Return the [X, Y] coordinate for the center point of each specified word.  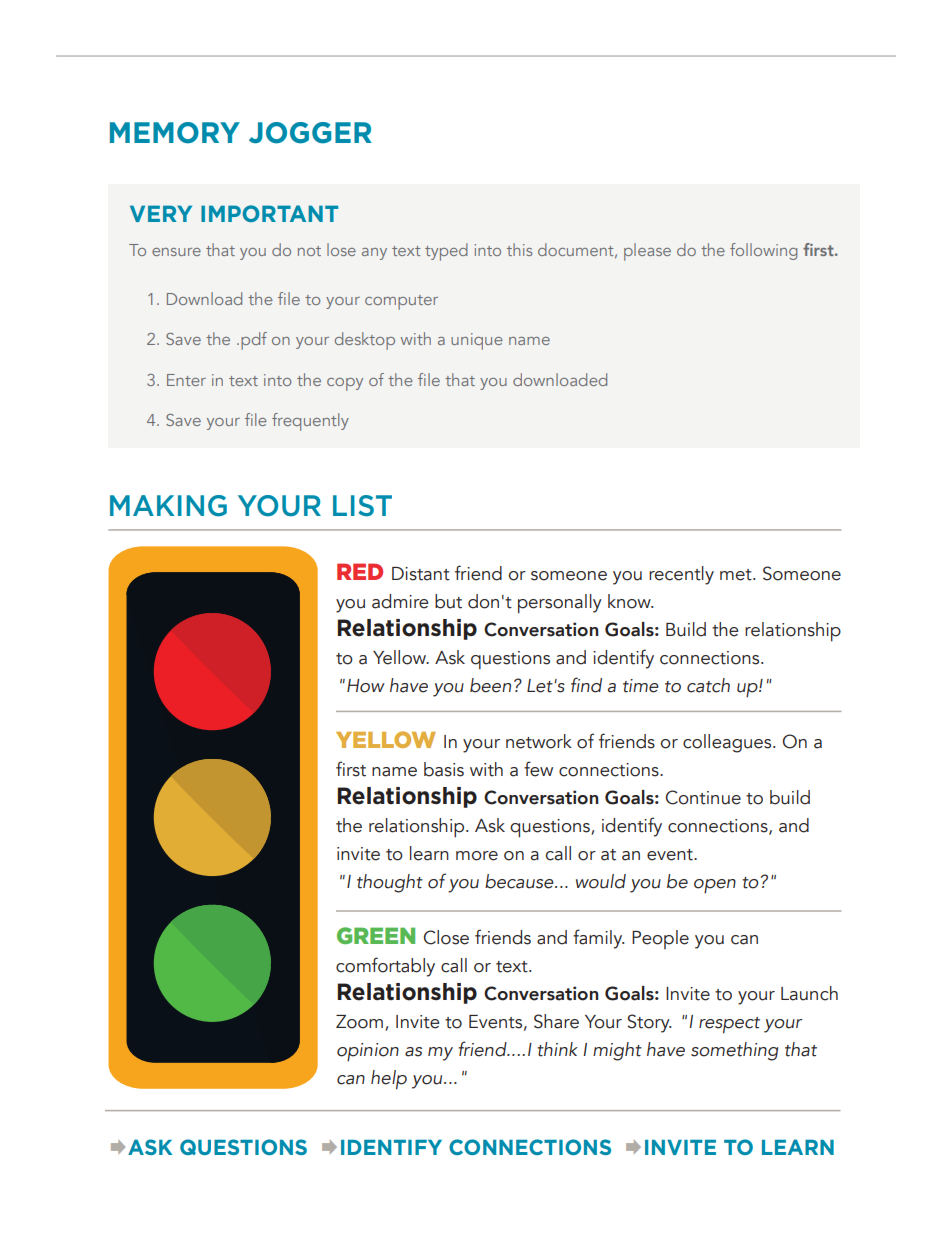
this [519, 249]
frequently [310, 422]
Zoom [359, 1022]
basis [444, 769]
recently [681, 575]
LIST [362, 505]
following [763, 251]
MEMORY [175, 133]
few [538, 769]
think [557, 1049]
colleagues [728, 743]
